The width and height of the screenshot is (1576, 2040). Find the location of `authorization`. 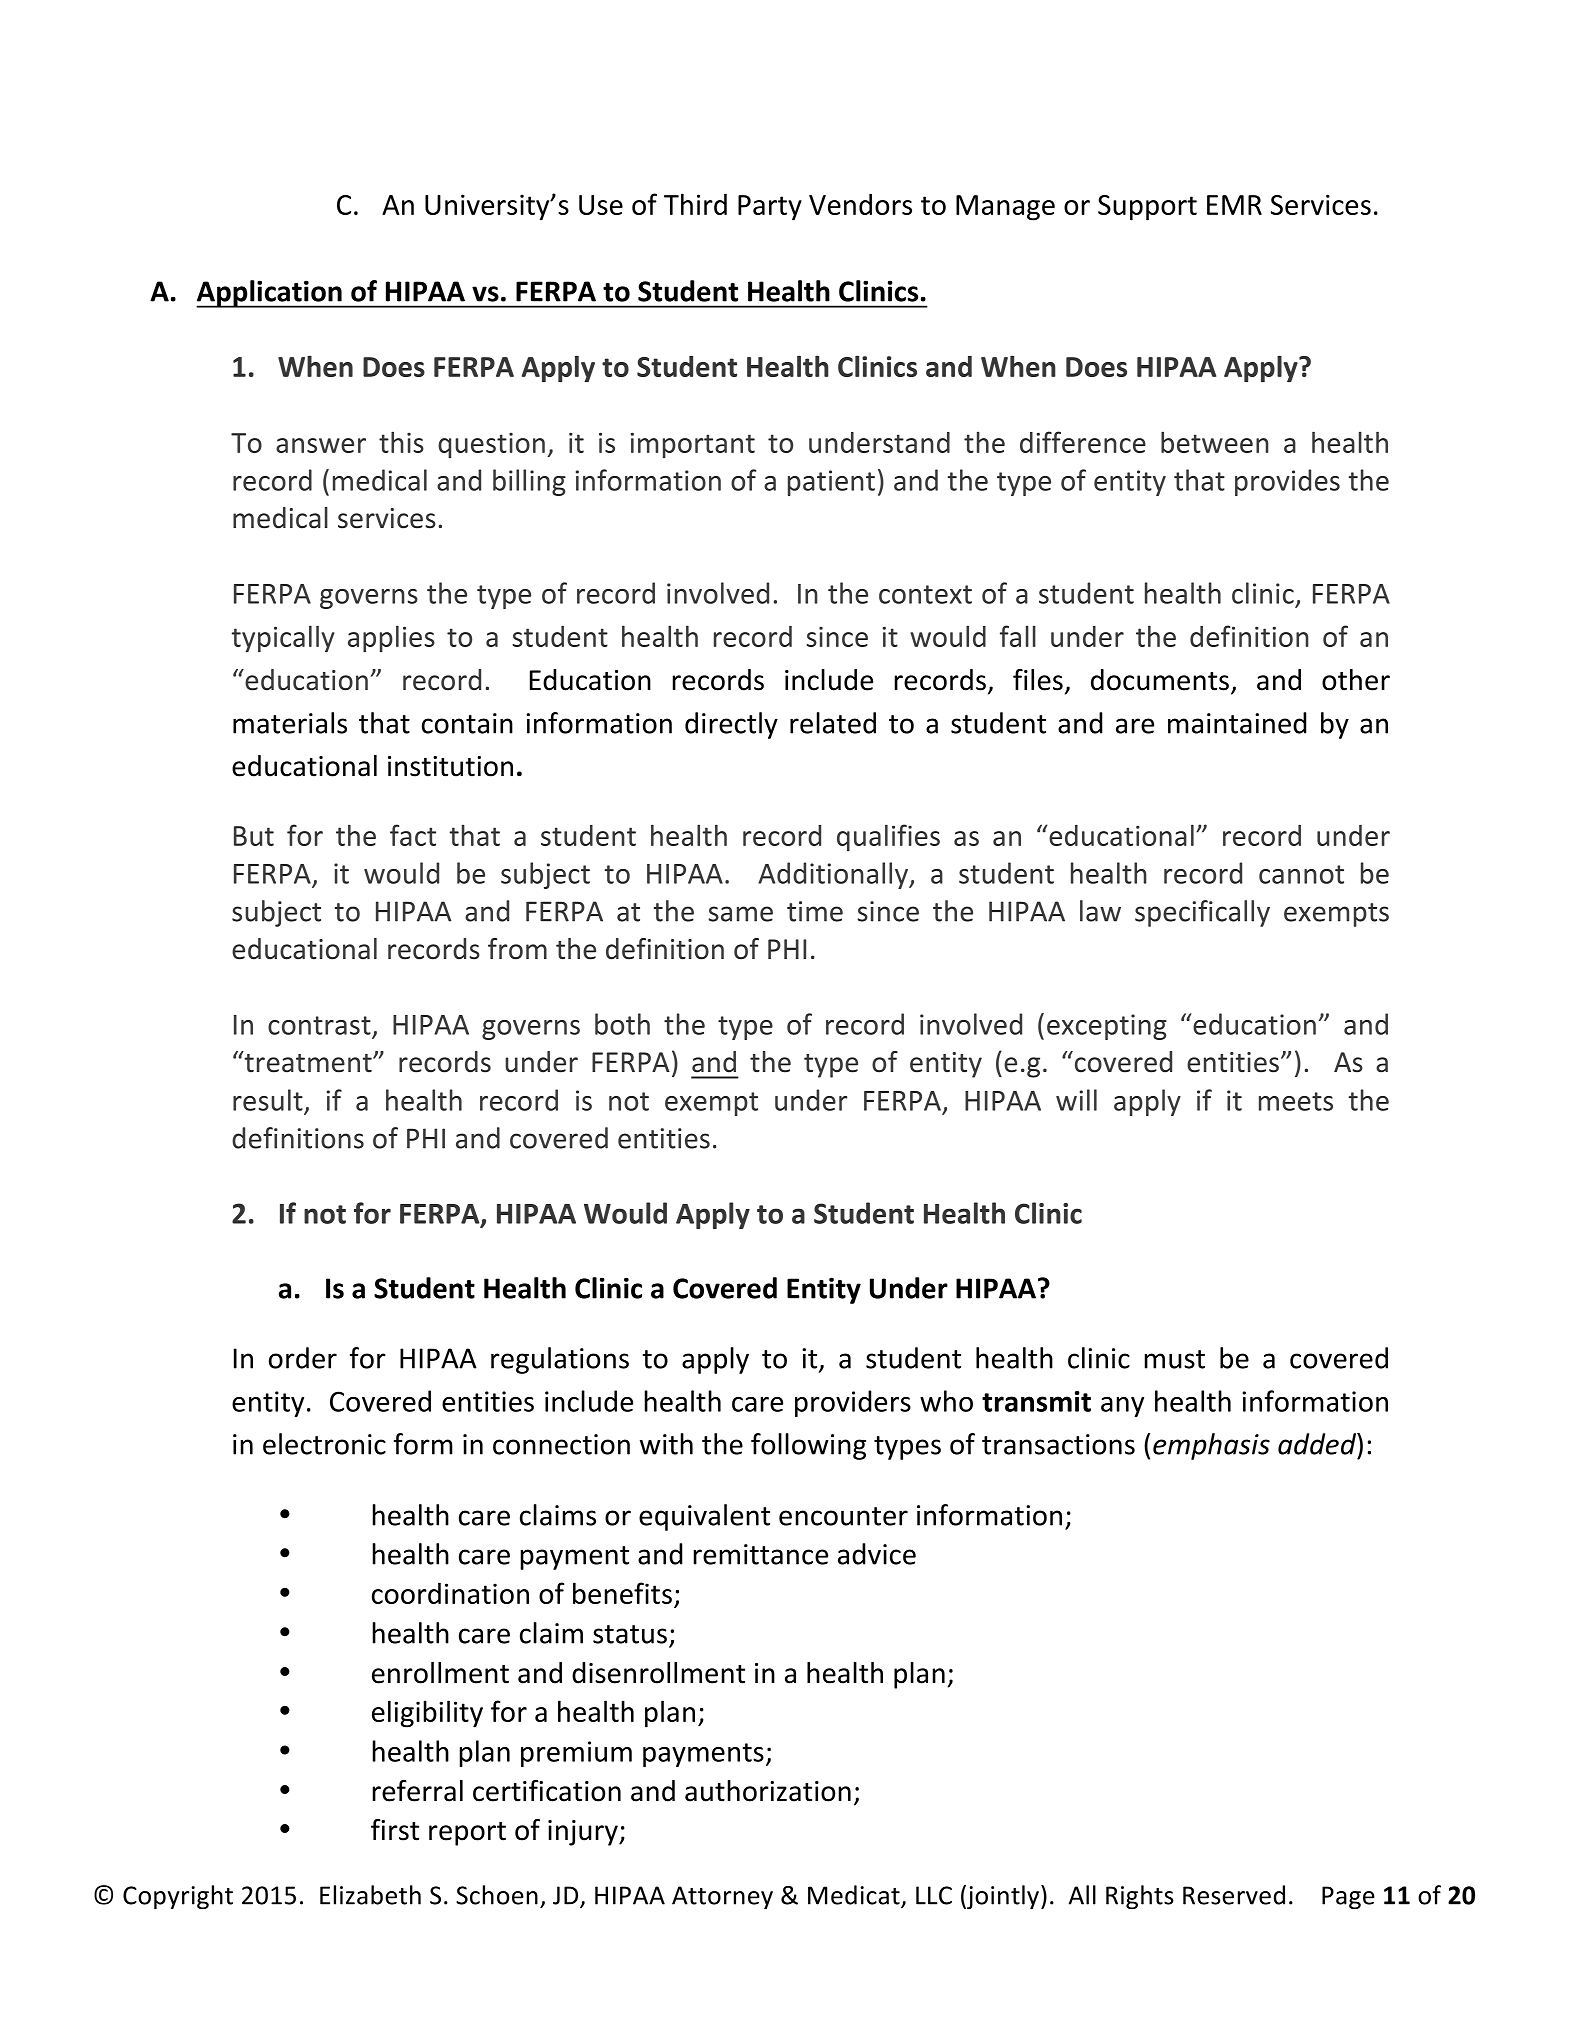

authorization is located at coordinates (768, 1791).
